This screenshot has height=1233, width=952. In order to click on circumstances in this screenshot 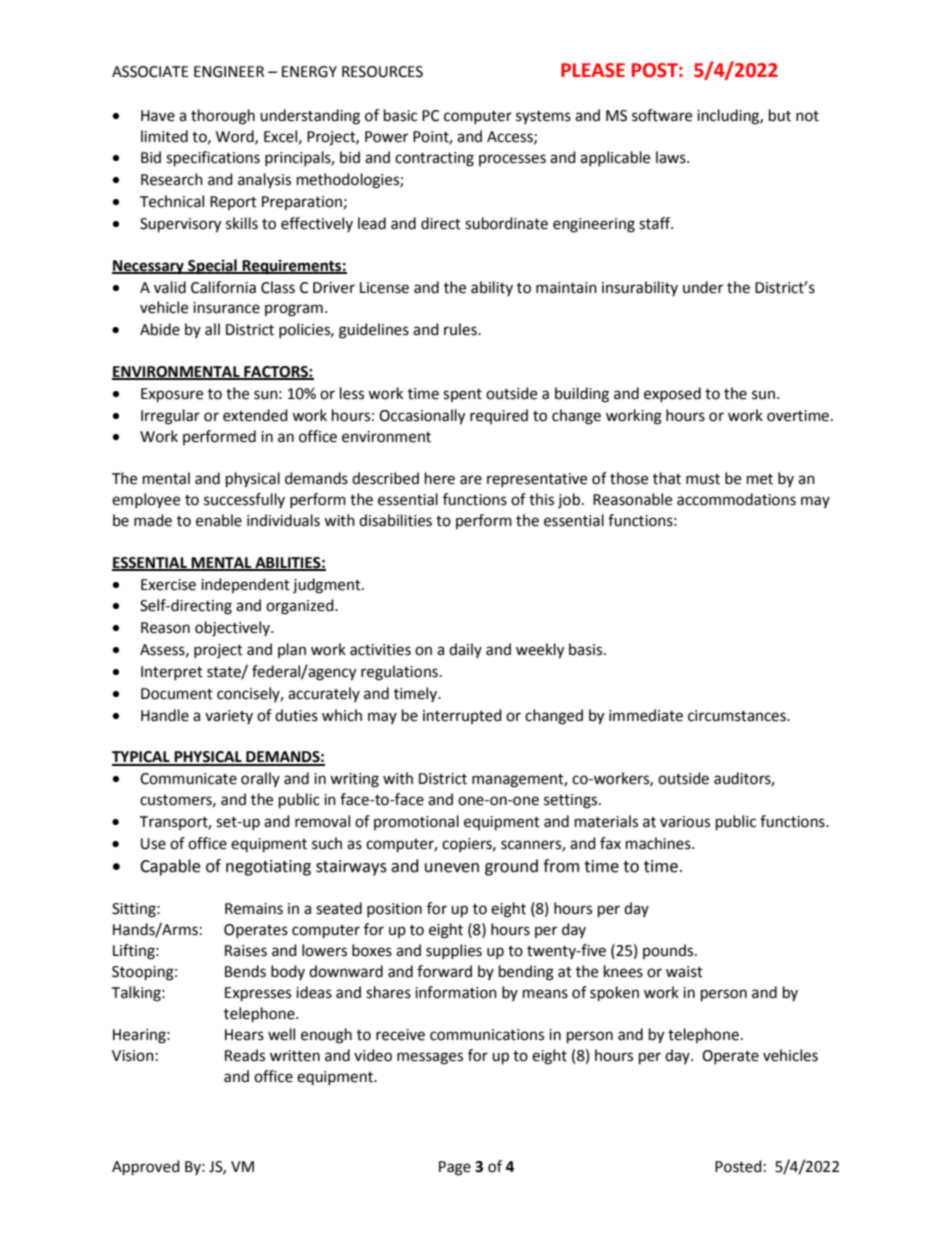, I will do `click(738, 716)`.
